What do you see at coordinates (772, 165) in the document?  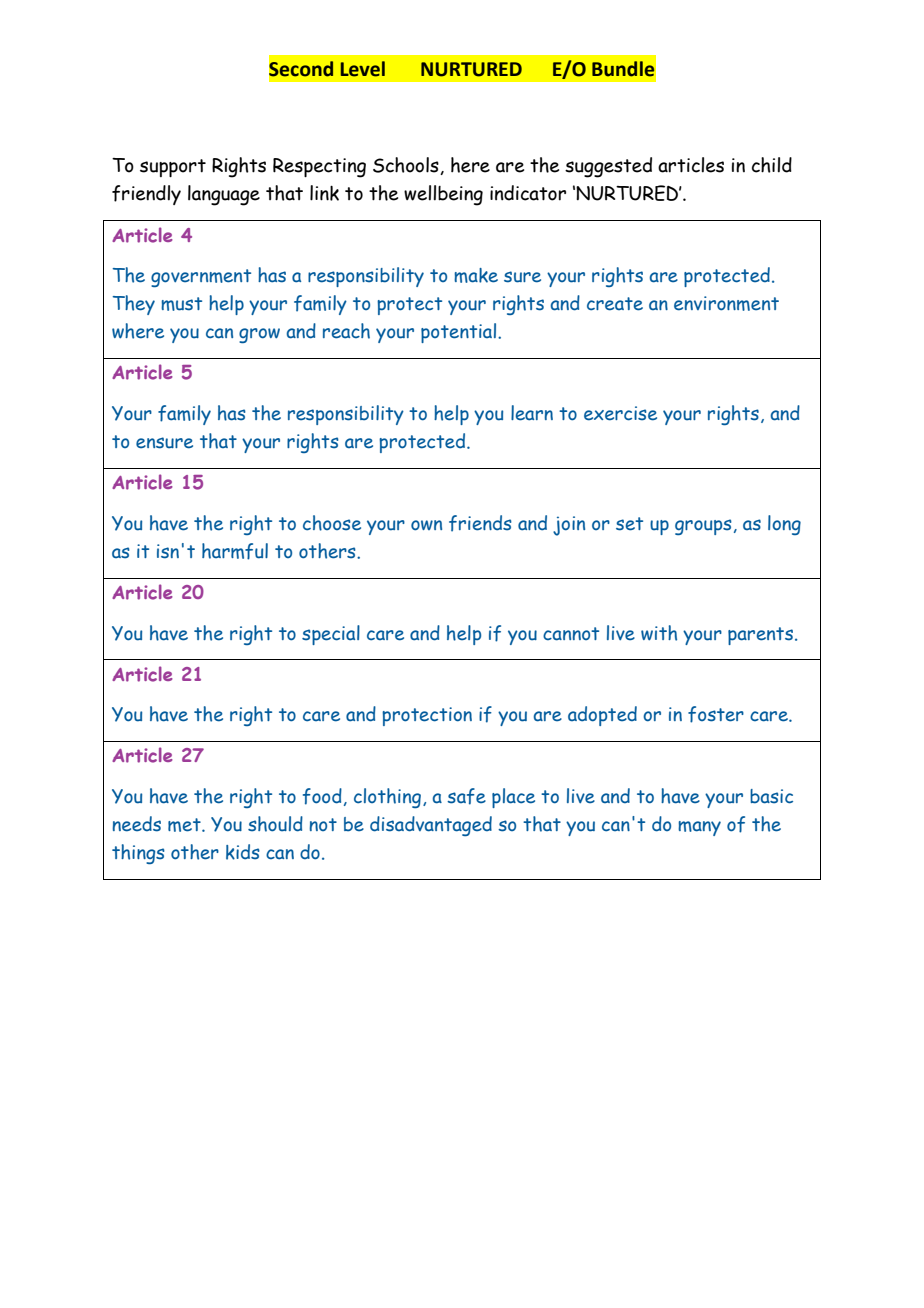 I see `child` at bounding box center [772, 165].
